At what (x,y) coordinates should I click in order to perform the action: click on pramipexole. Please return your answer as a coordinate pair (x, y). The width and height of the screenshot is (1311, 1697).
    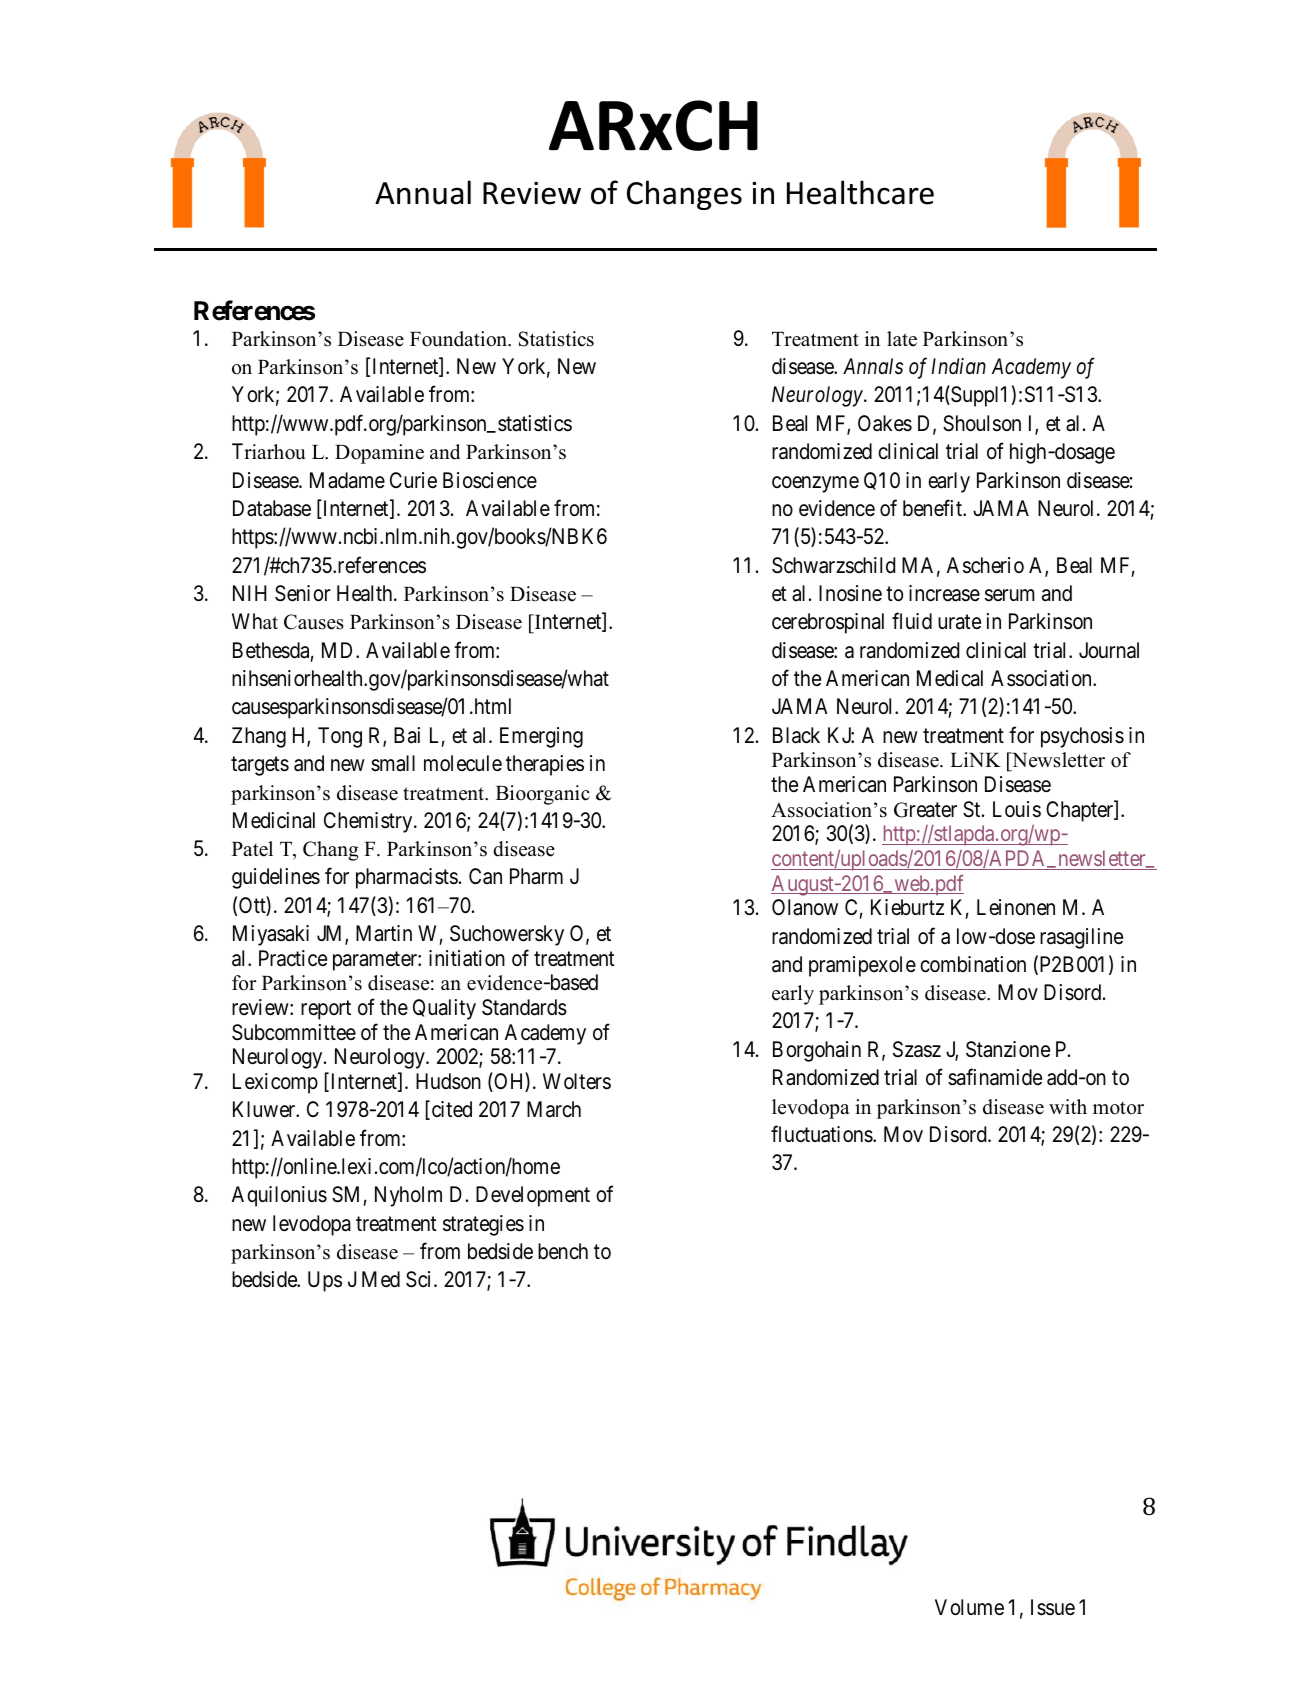
    Looking at the image, I should click on (862, 966).
